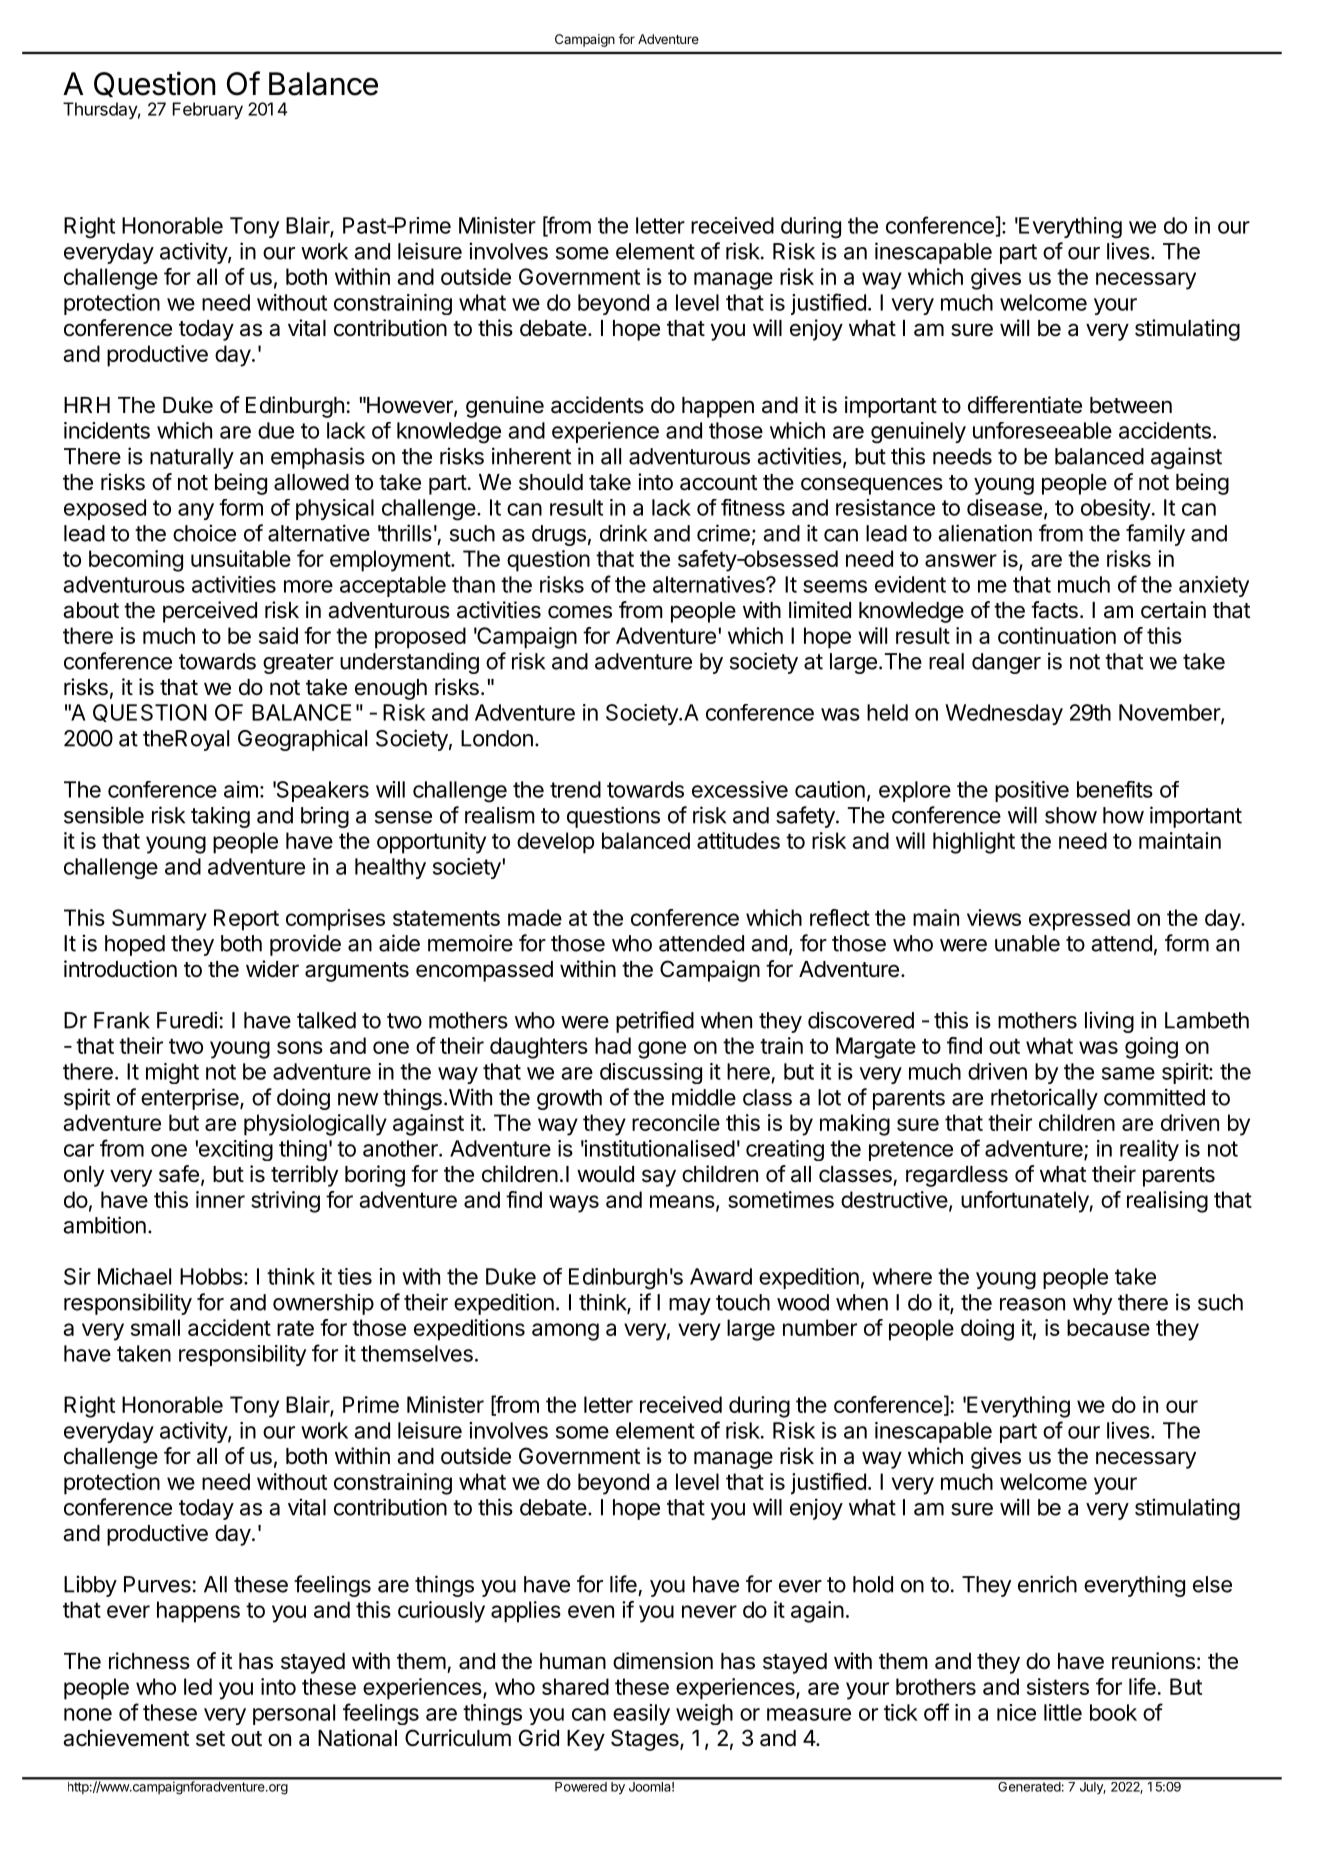 Image resolution: width=1320 pixels, height=1867 pixels. Describe the element at coordinates (208, 110) in the document. I see `February` at that location.
